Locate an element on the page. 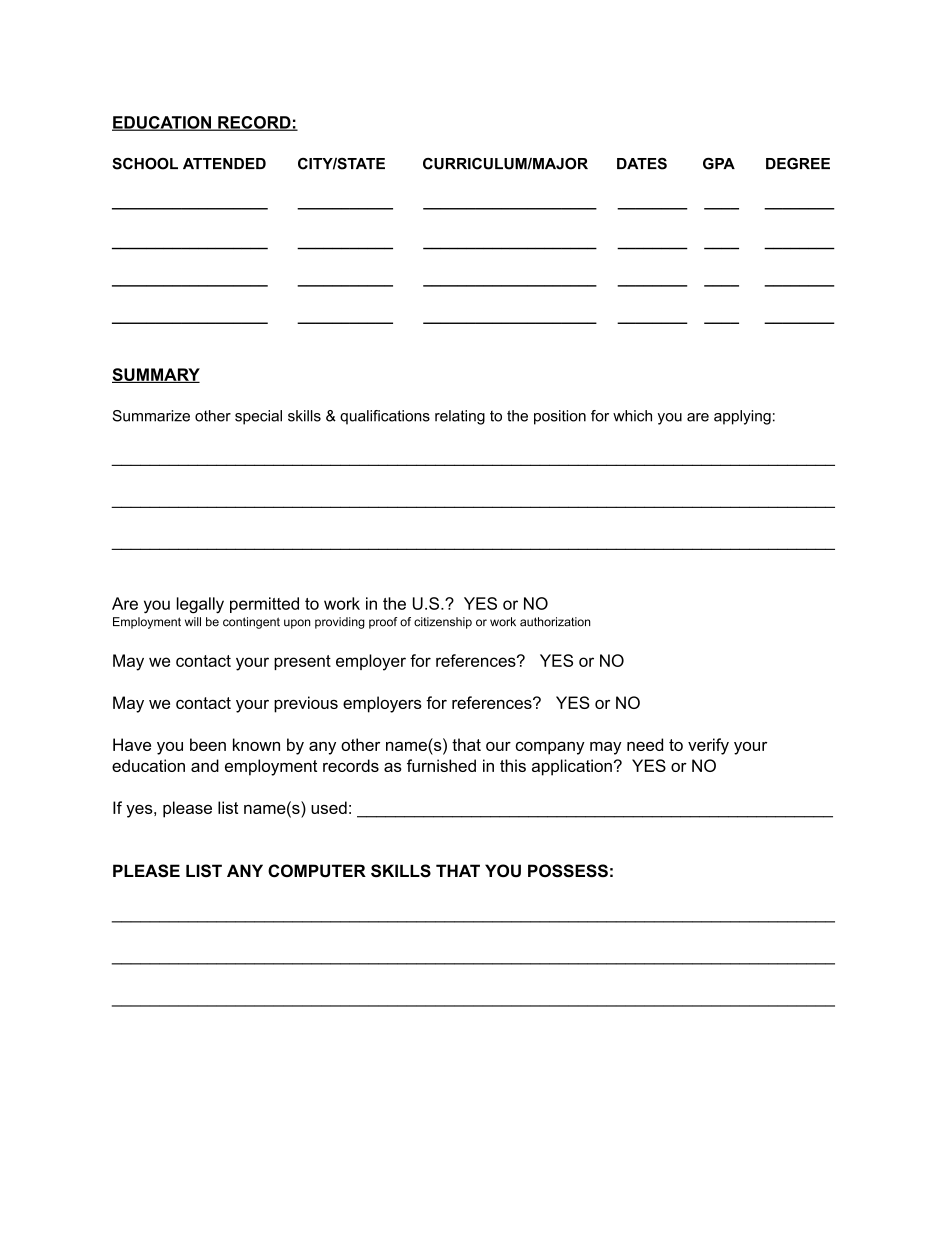  furnished is located at coordinates (441, 765).
